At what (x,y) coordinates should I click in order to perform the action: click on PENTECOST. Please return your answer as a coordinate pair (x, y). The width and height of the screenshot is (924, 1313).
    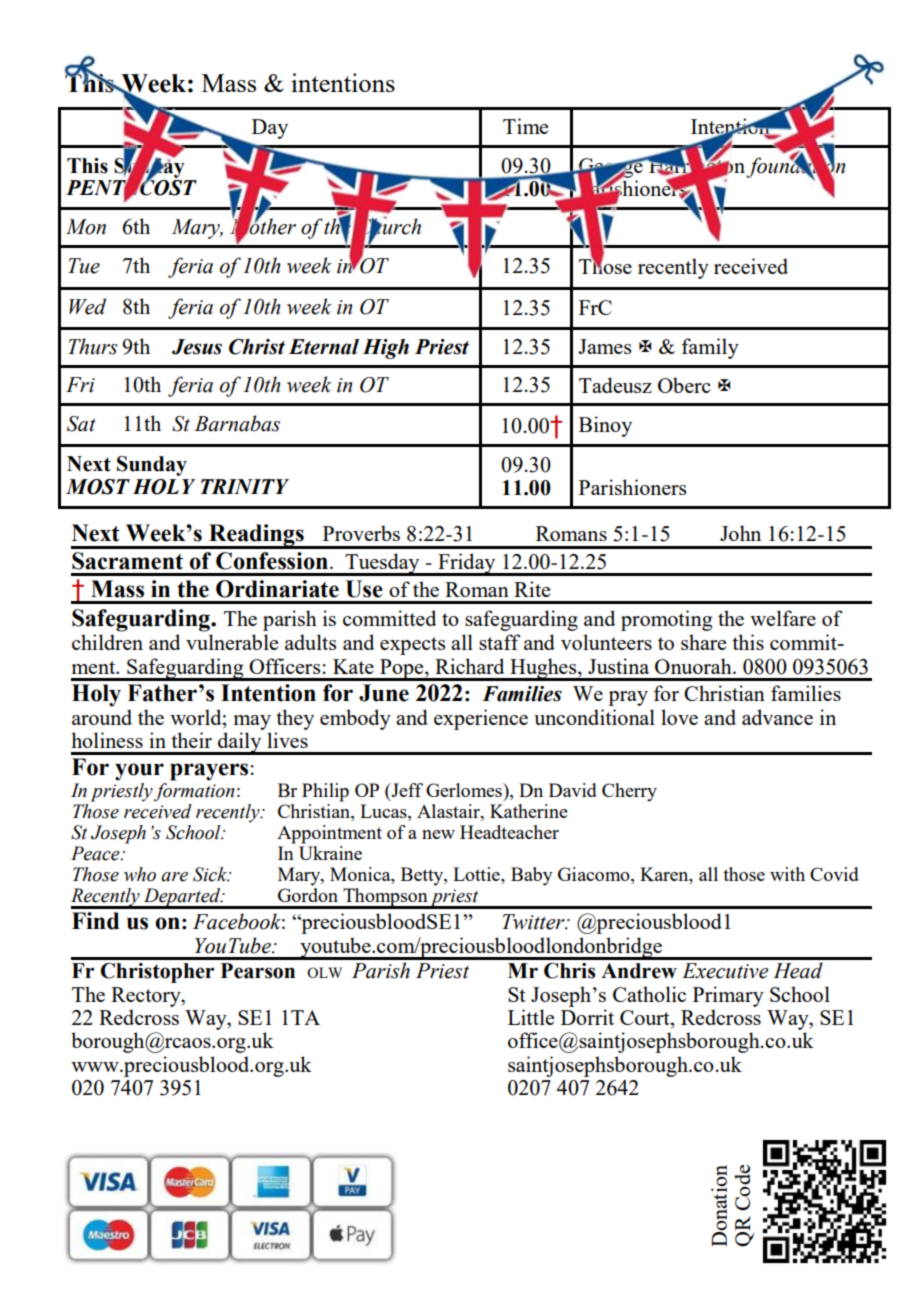
    Looking at the image, I should click on (131, 188).
